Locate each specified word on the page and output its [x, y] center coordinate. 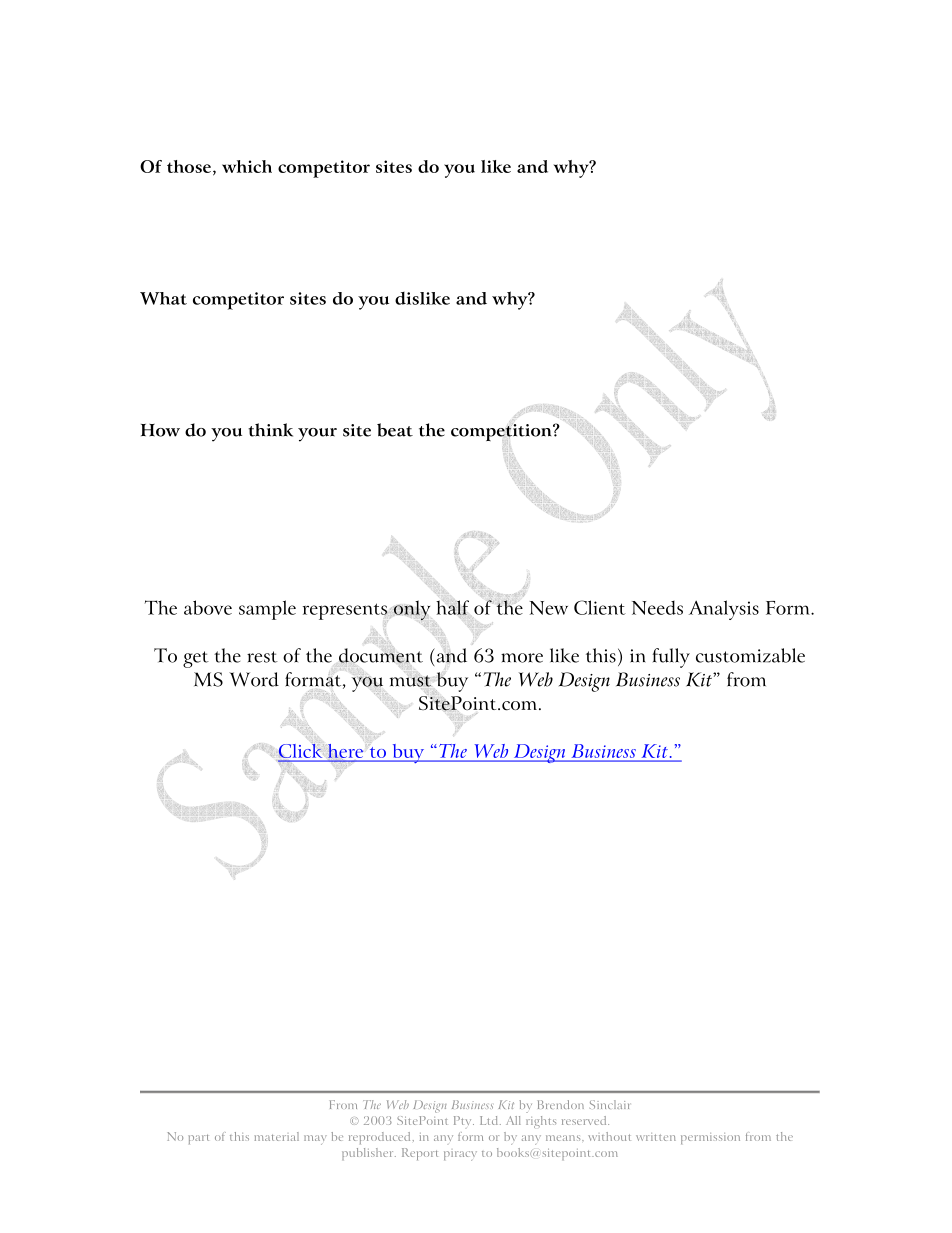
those [190, 167]
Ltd [490, 1120]
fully [671, 658]
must [410, 681]
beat [395, 430]
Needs [657, 608]
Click [300, 751]
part [199, 1139]
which [247, 166]
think [270, 430]
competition [502, 433]
